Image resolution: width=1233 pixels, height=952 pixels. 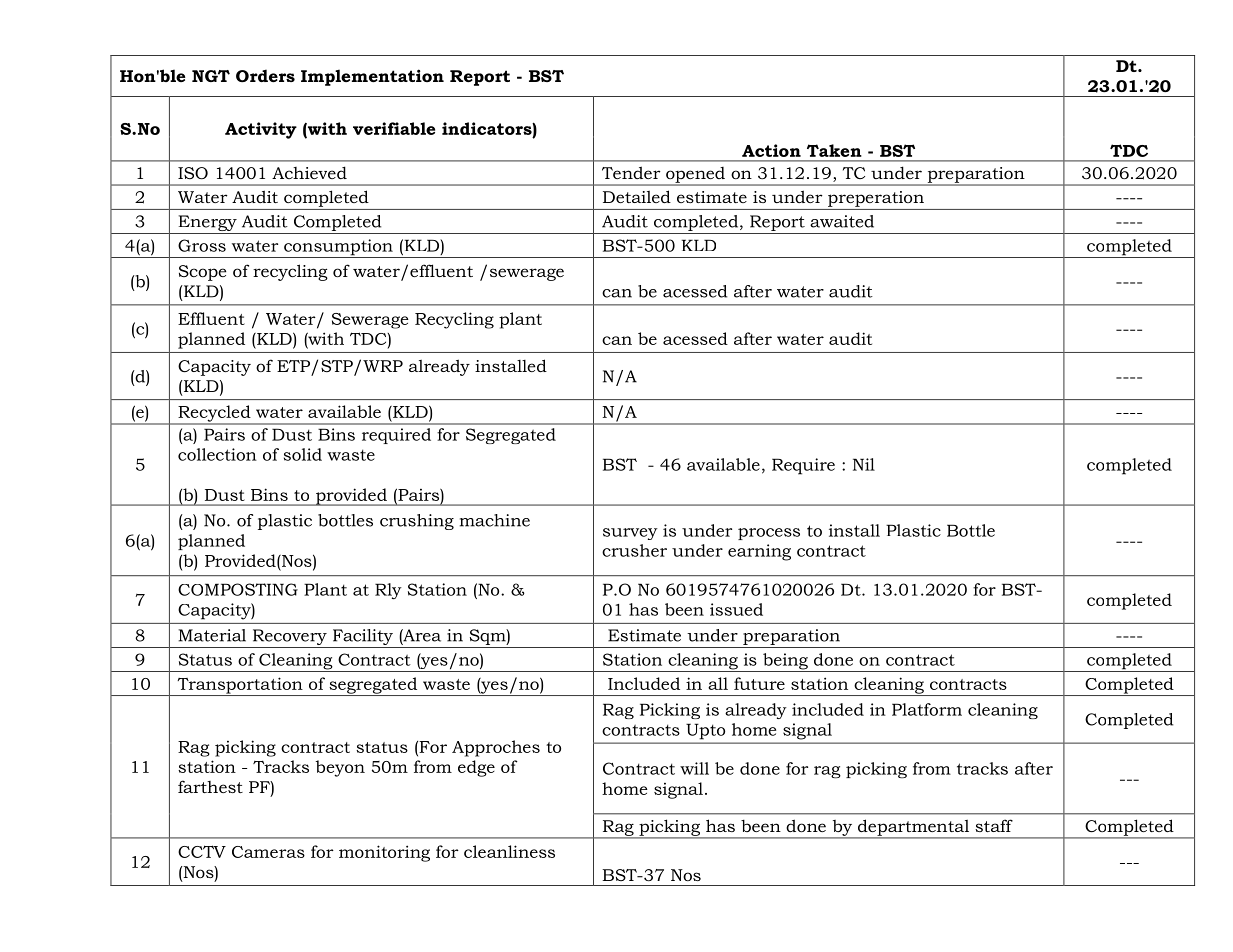 I want to click on departmental, so click(x=914, y=828).
